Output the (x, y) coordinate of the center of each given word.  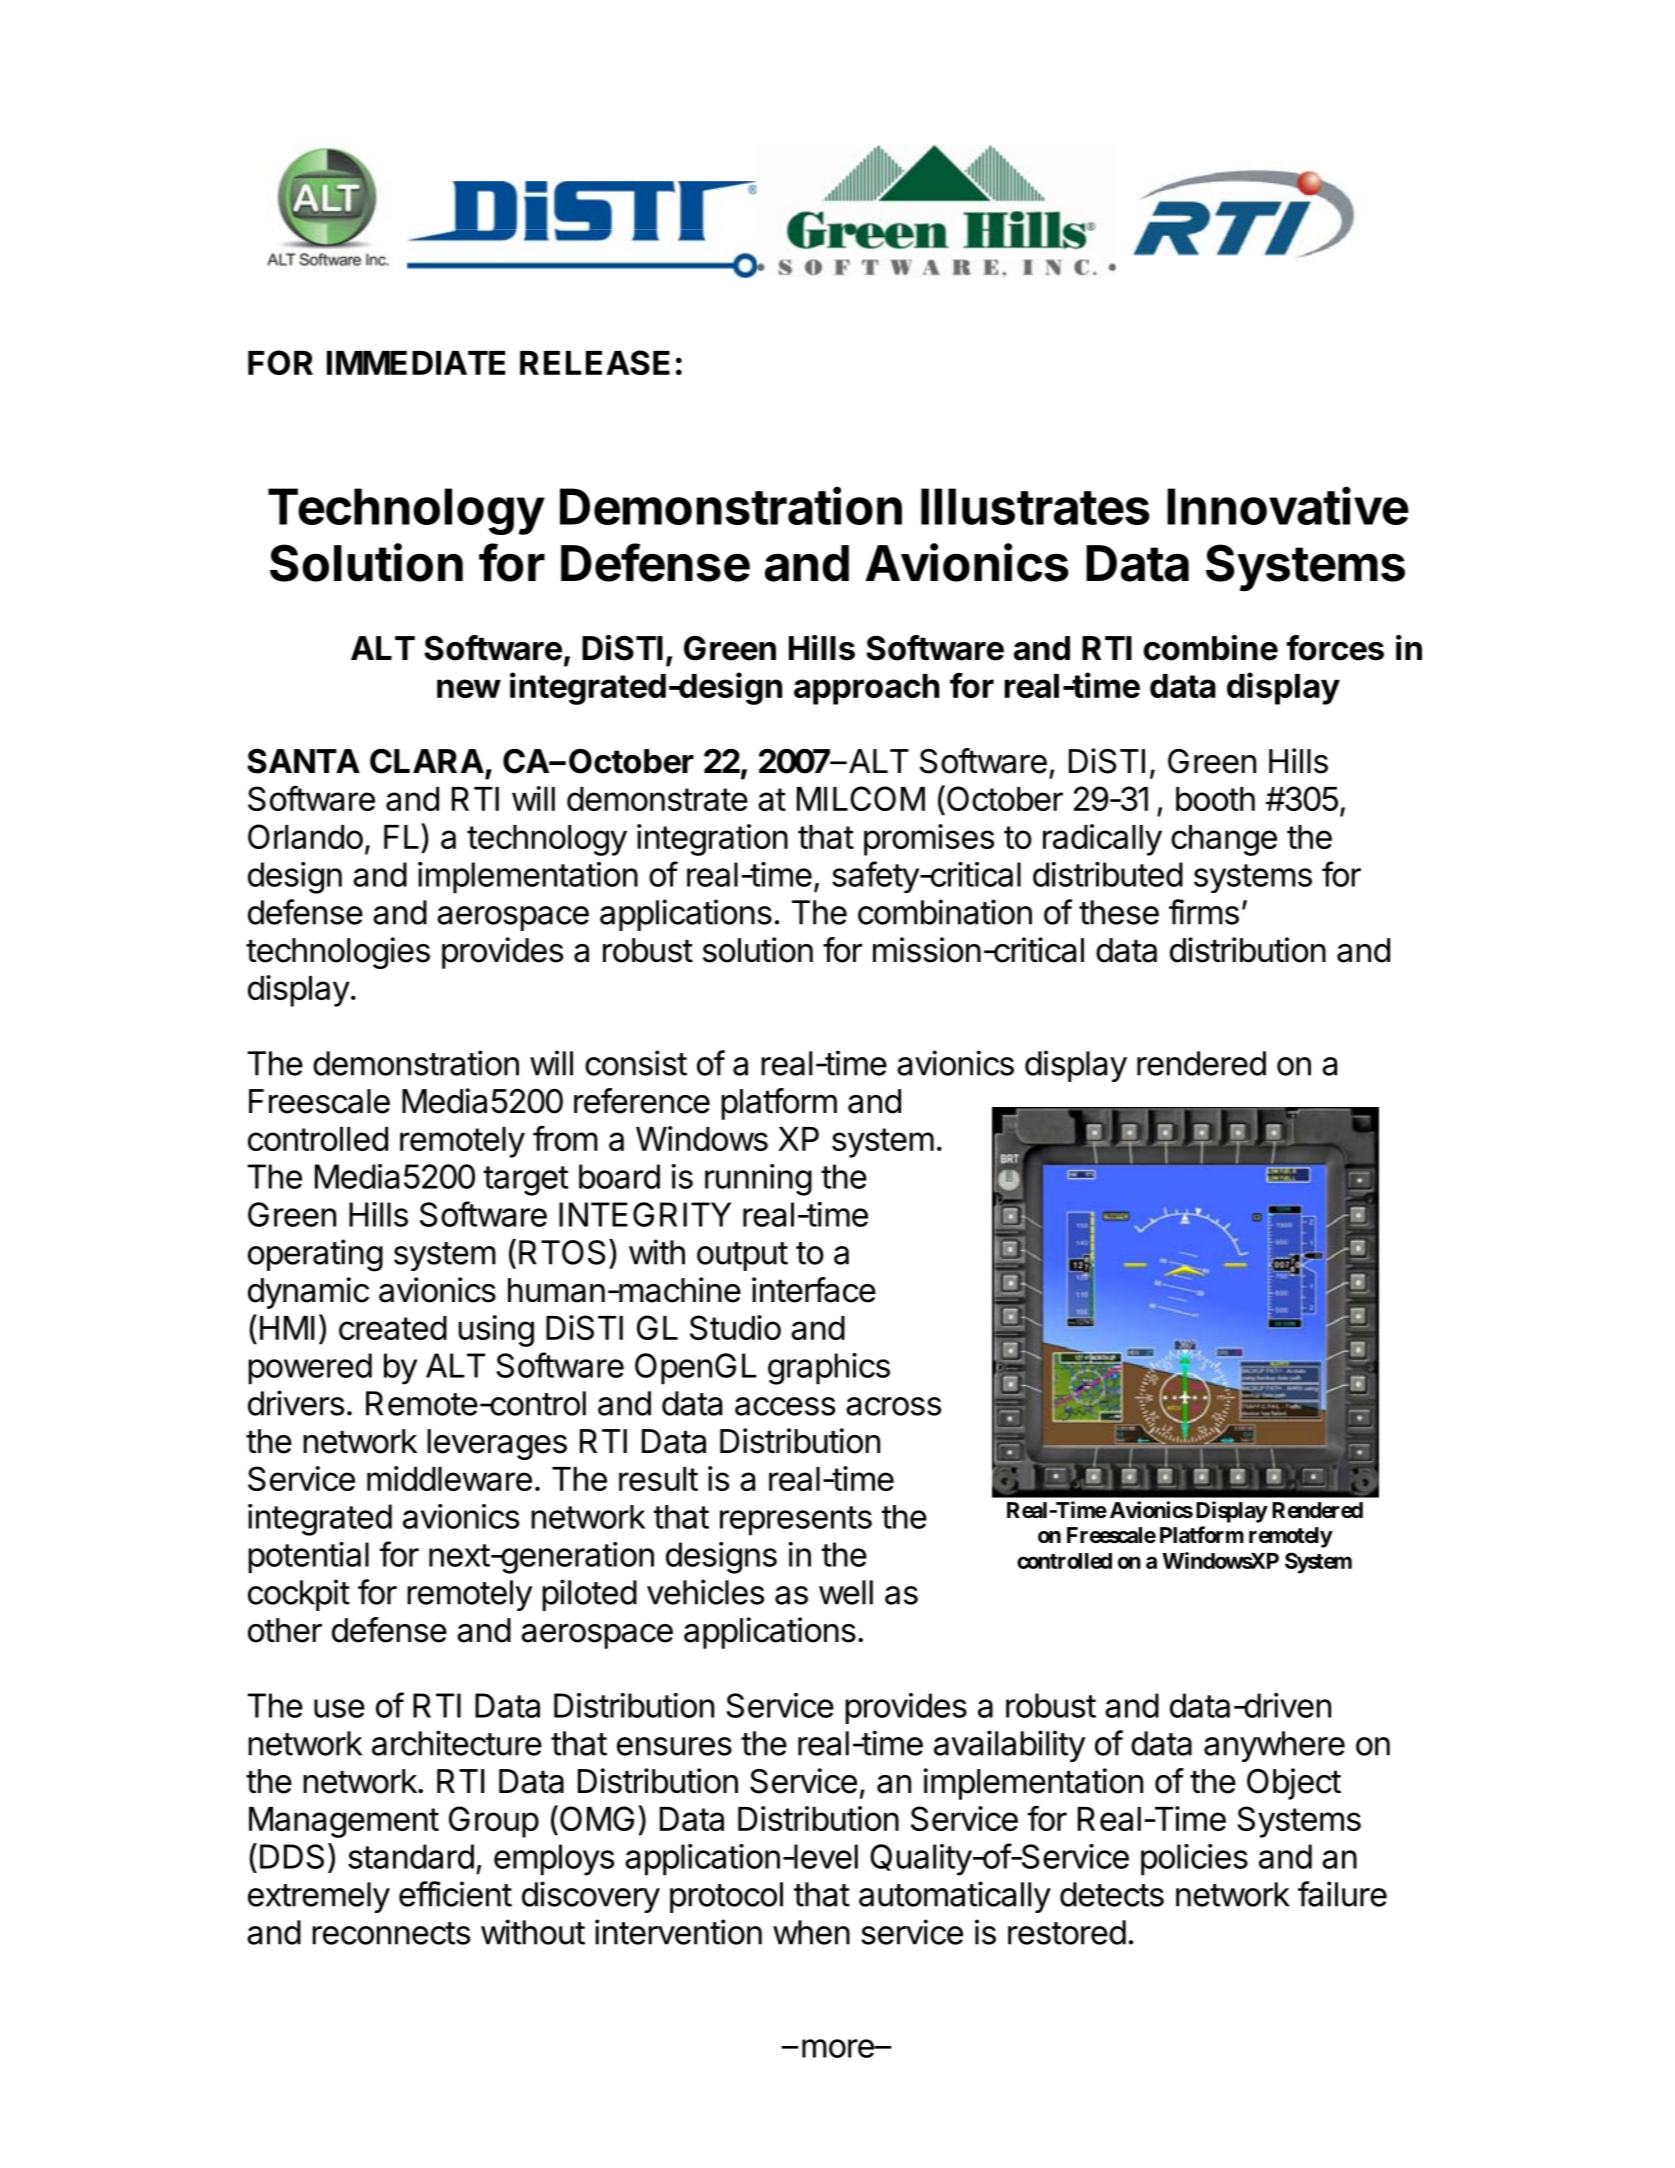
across (893, 1406)
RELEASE (595, 362)
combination (945, 912)
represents (796, 1521)
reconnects (391, 1933)
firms (1204, 912)
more (839, 2048)
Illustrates (1035, 506)
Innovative (1288, 505)
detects (1112, 1894)
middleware (449, 1478)
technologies (338, 953)
